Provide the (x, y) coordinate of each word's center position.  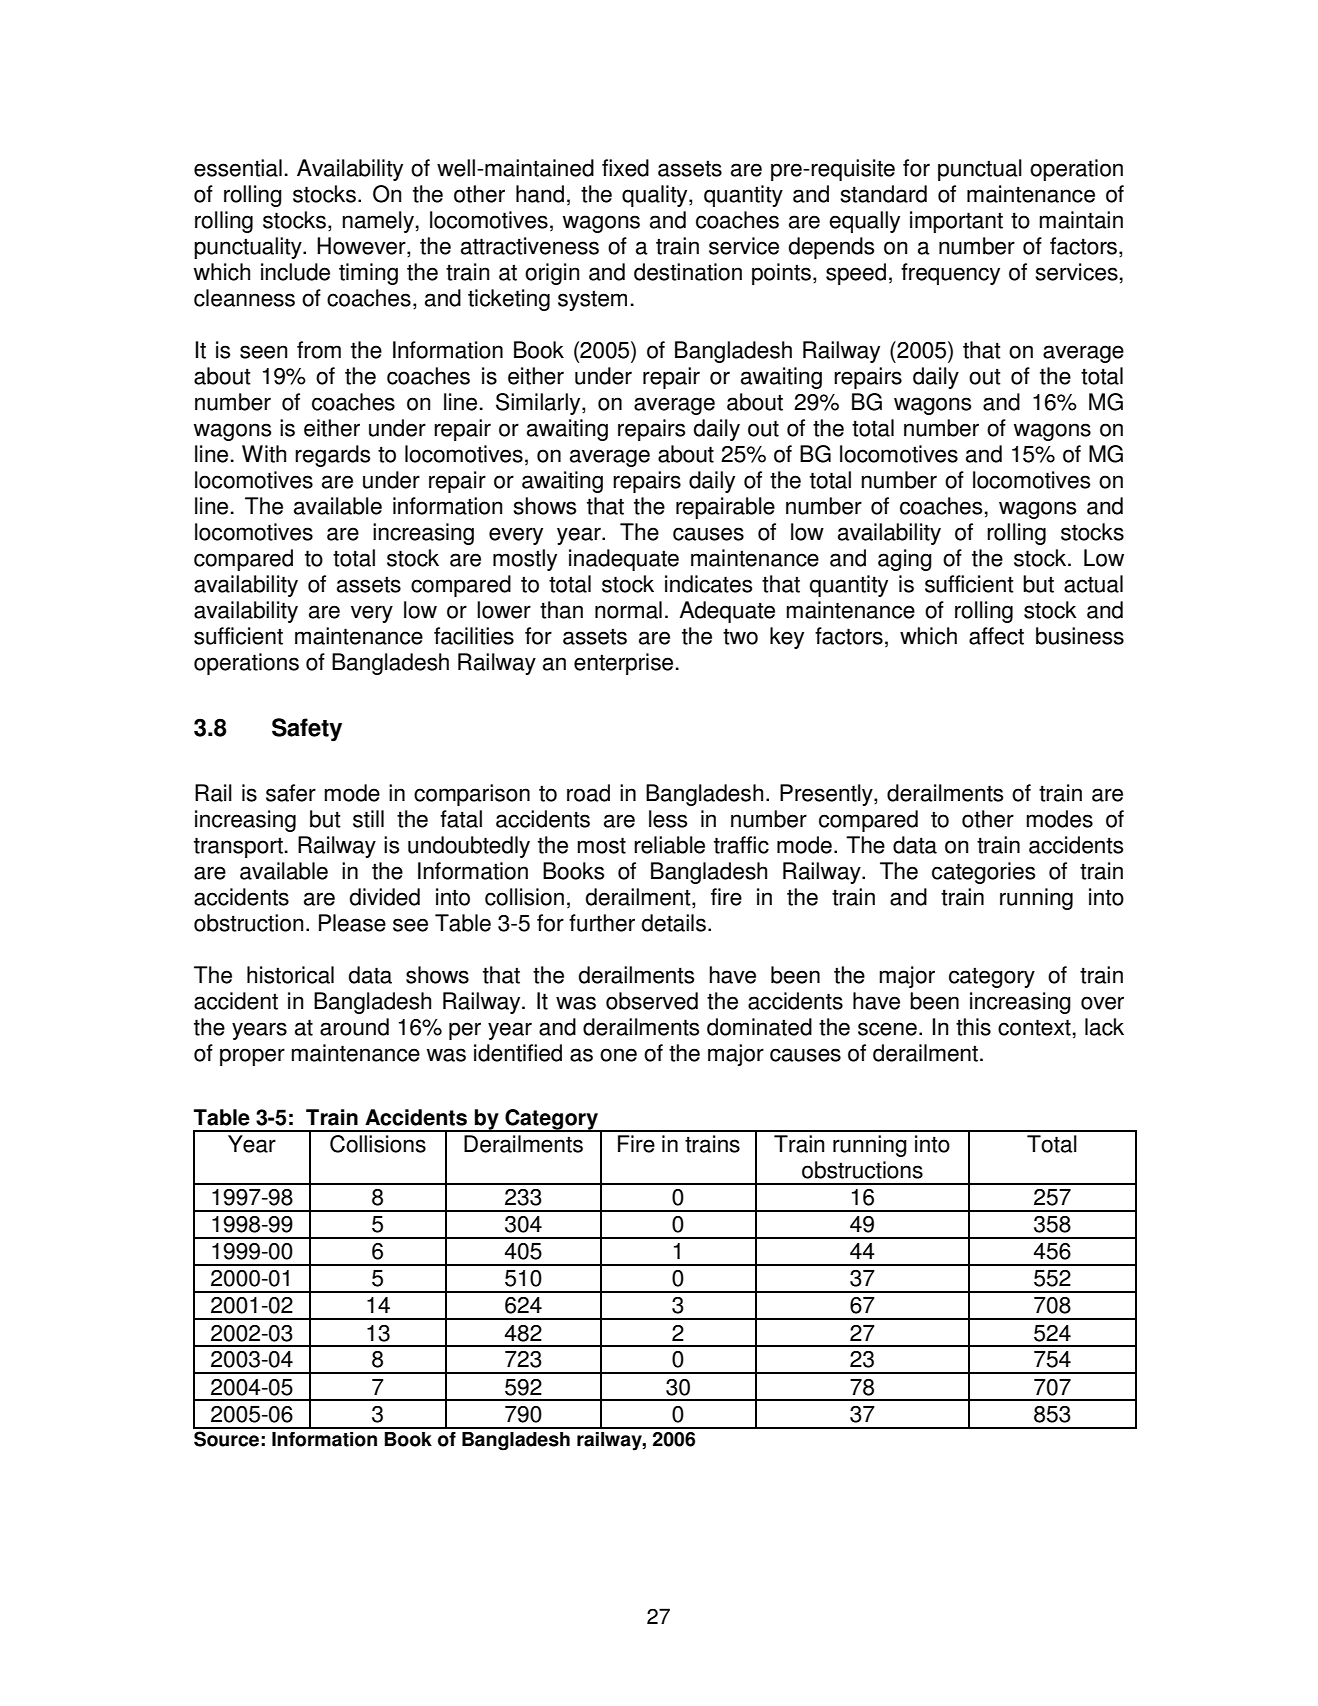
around (354, 1027)
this (973, 1027)
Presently (827, 795)
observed (652, 1001)
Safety (307, 730)
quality (656, 196)
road (588, 793)
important (956, 222)
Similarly (539, 404)
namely (378, 222)
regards (332, 456)
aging (905, 560)
